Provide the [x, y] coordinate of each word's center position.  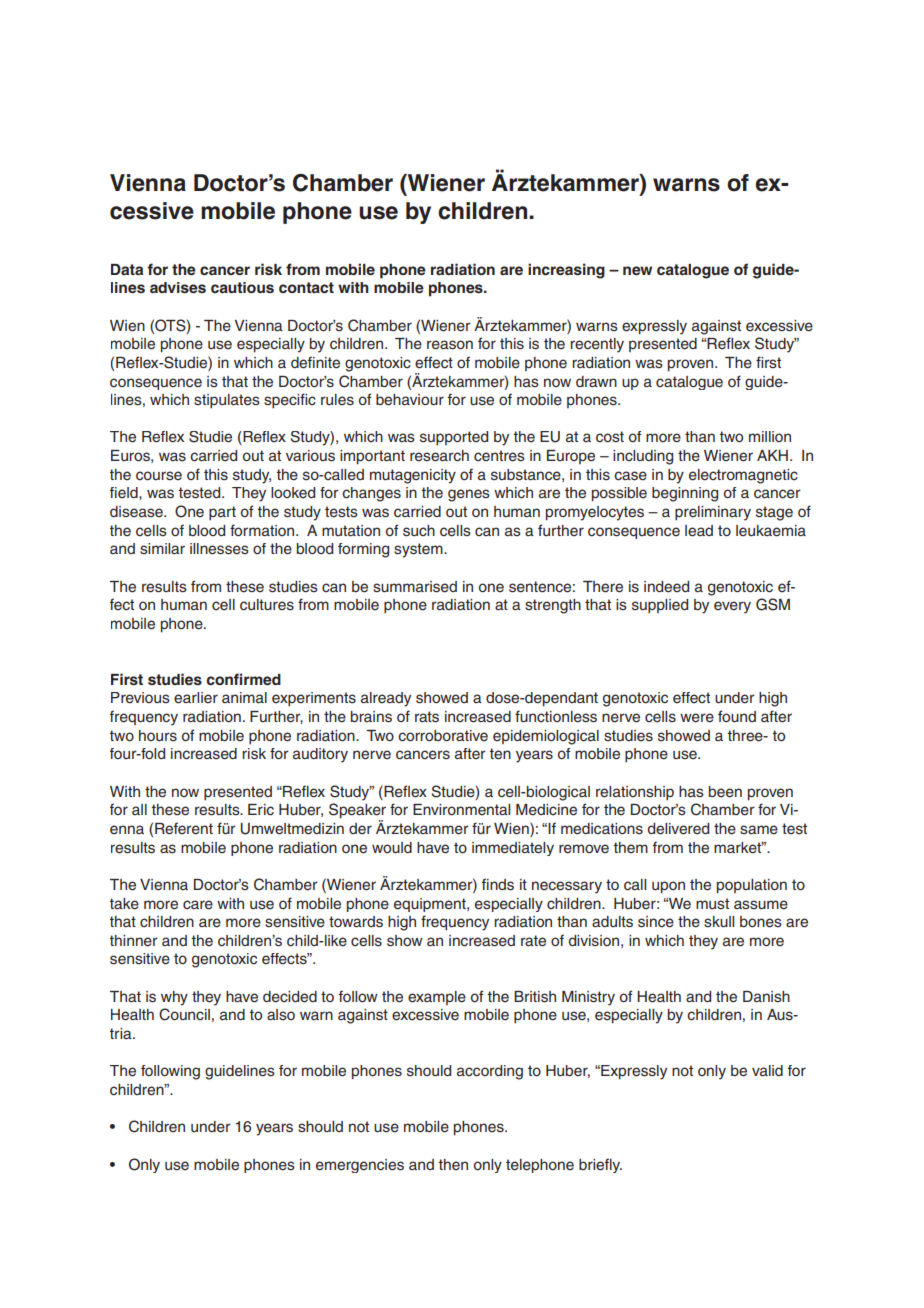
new [637, 270]
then [453, 1165]
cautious [242, 287]
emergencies [360, 1166]
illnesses [219, 549]
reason [450, 345]
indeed [666, 587]
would [392, 848]
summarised [415, 587]
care [198, 905]
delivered [678, 829]
